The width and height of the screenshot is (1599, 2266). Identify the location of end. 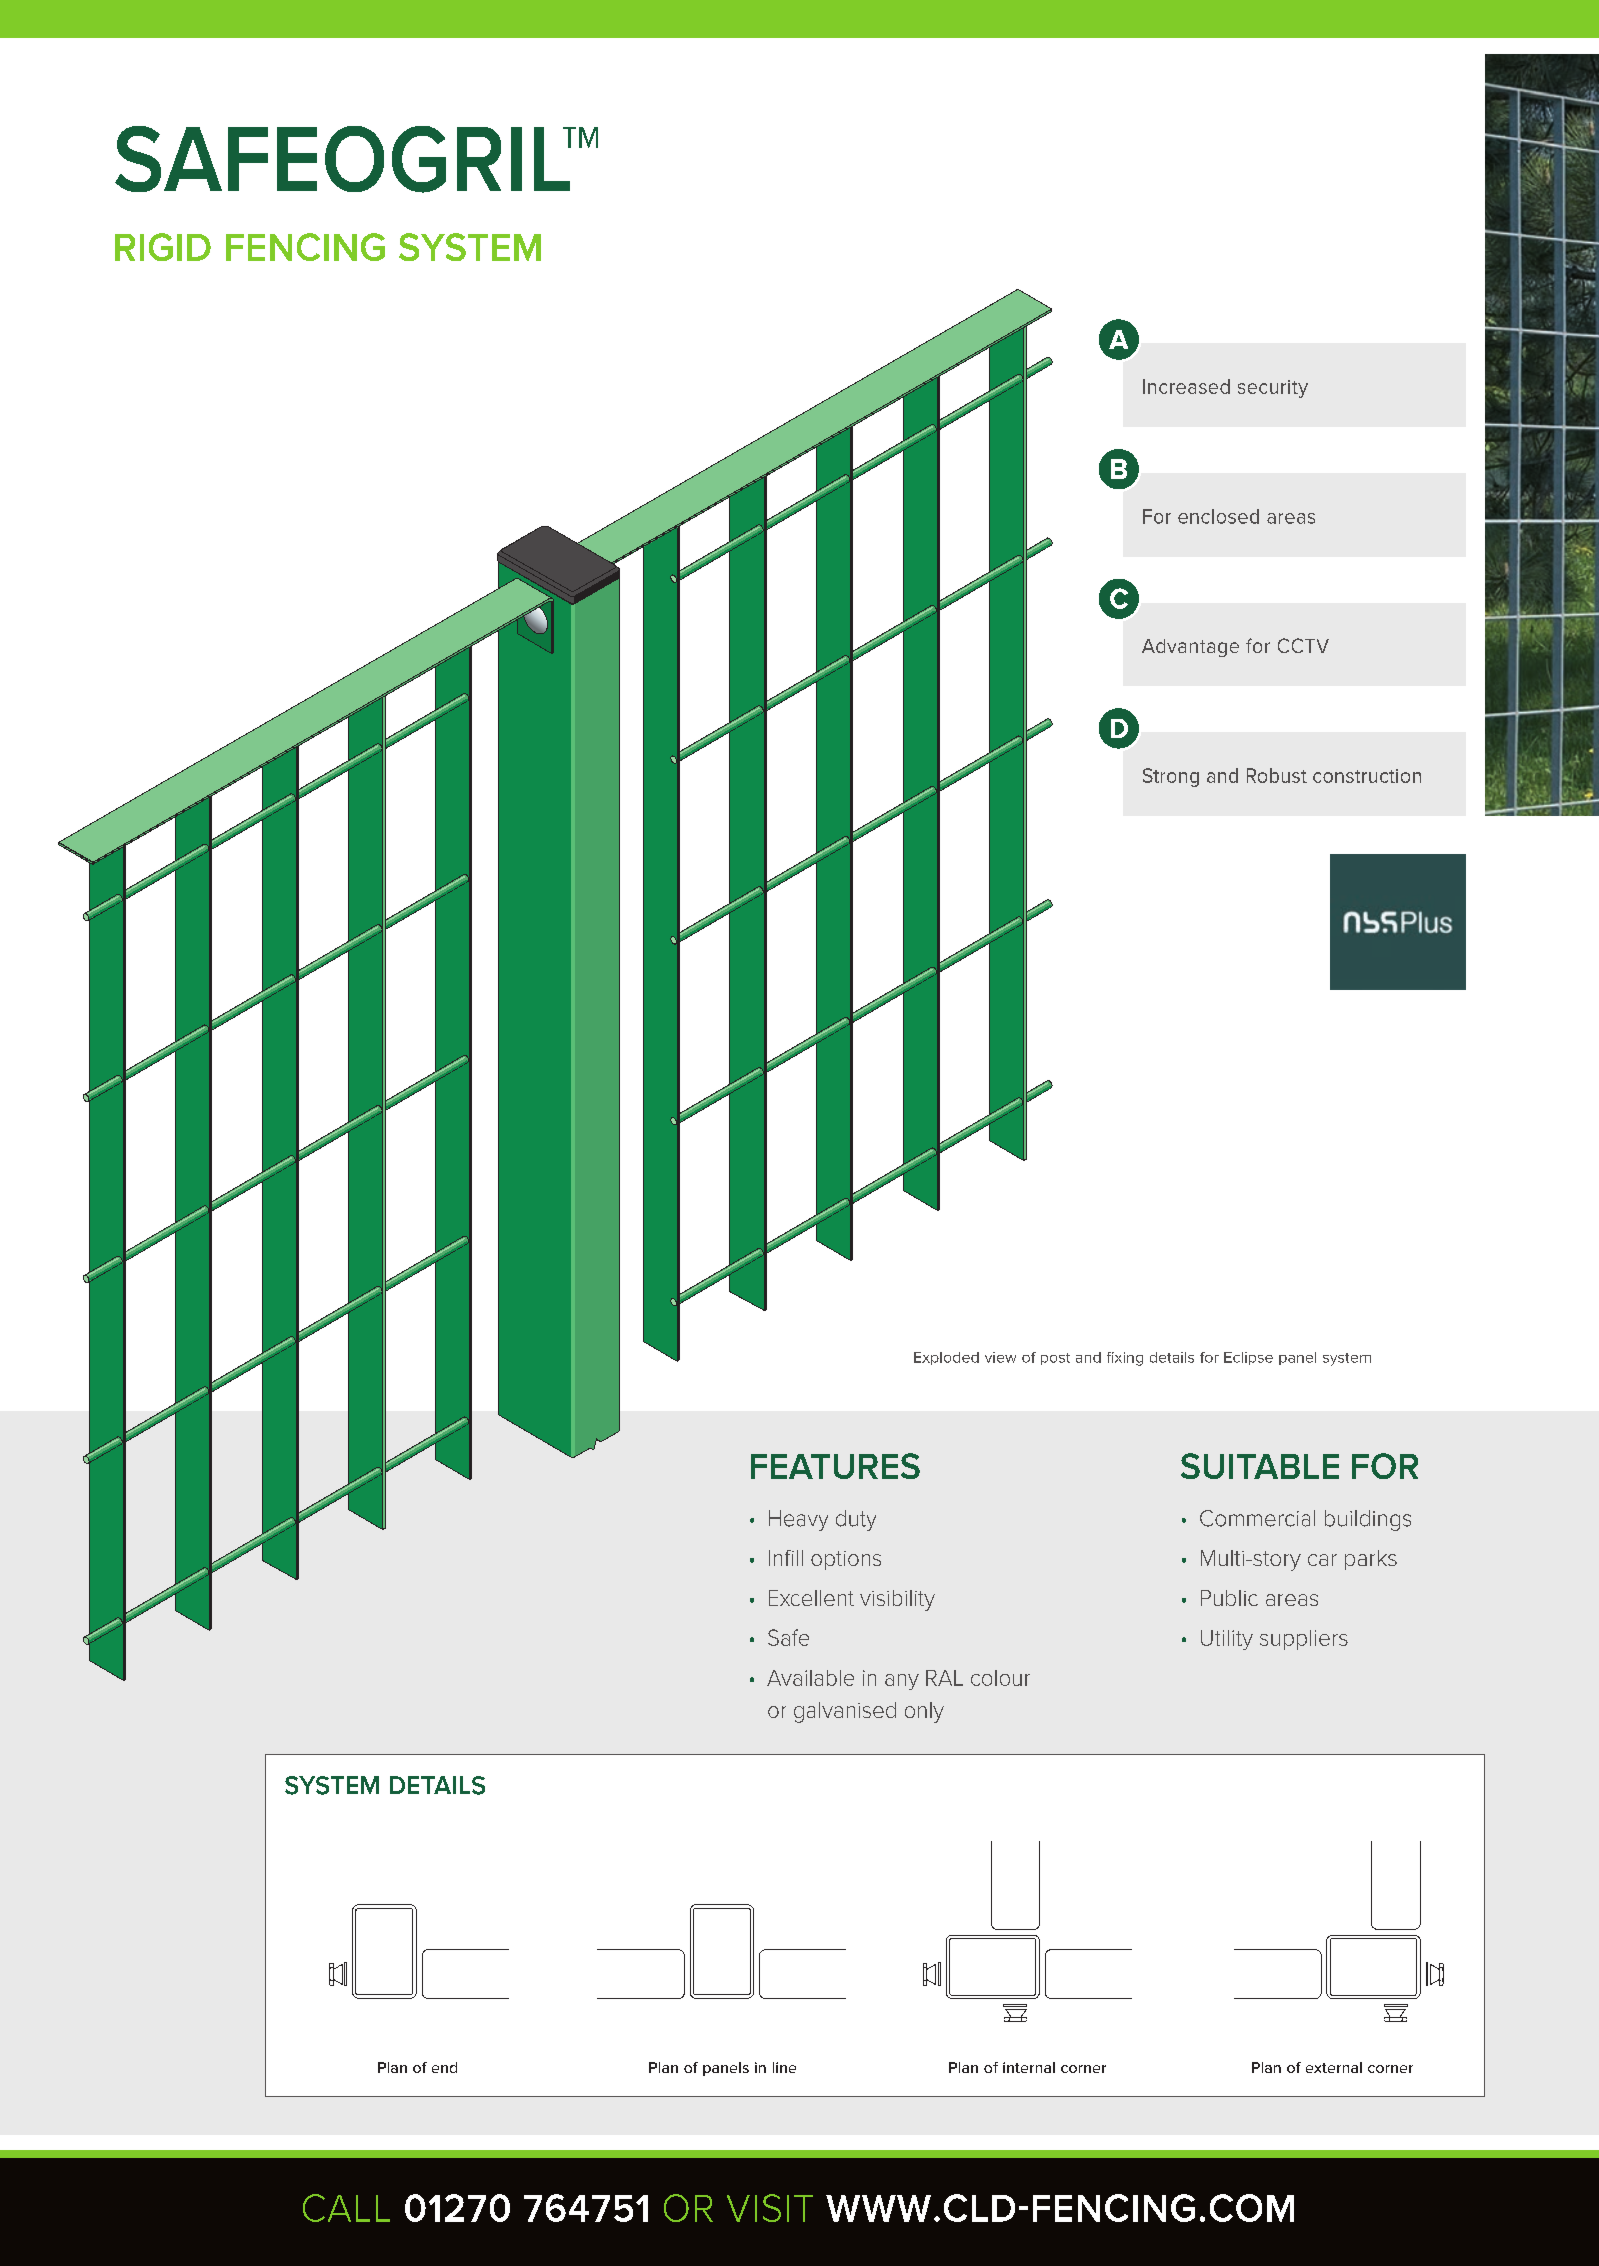
(444, 2067).
